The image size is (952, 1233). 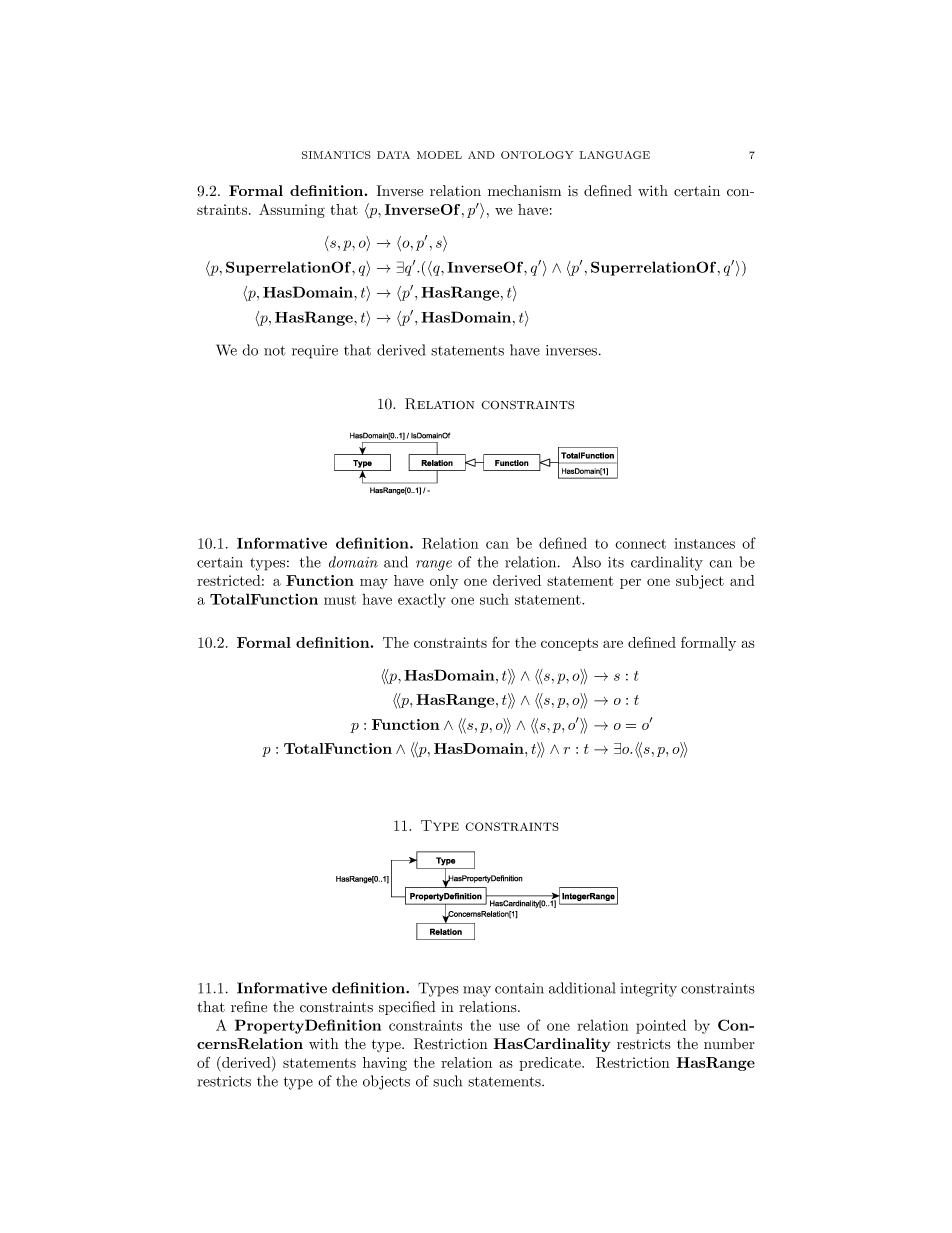 I want to click on subject, so click(x=700, y=582).
